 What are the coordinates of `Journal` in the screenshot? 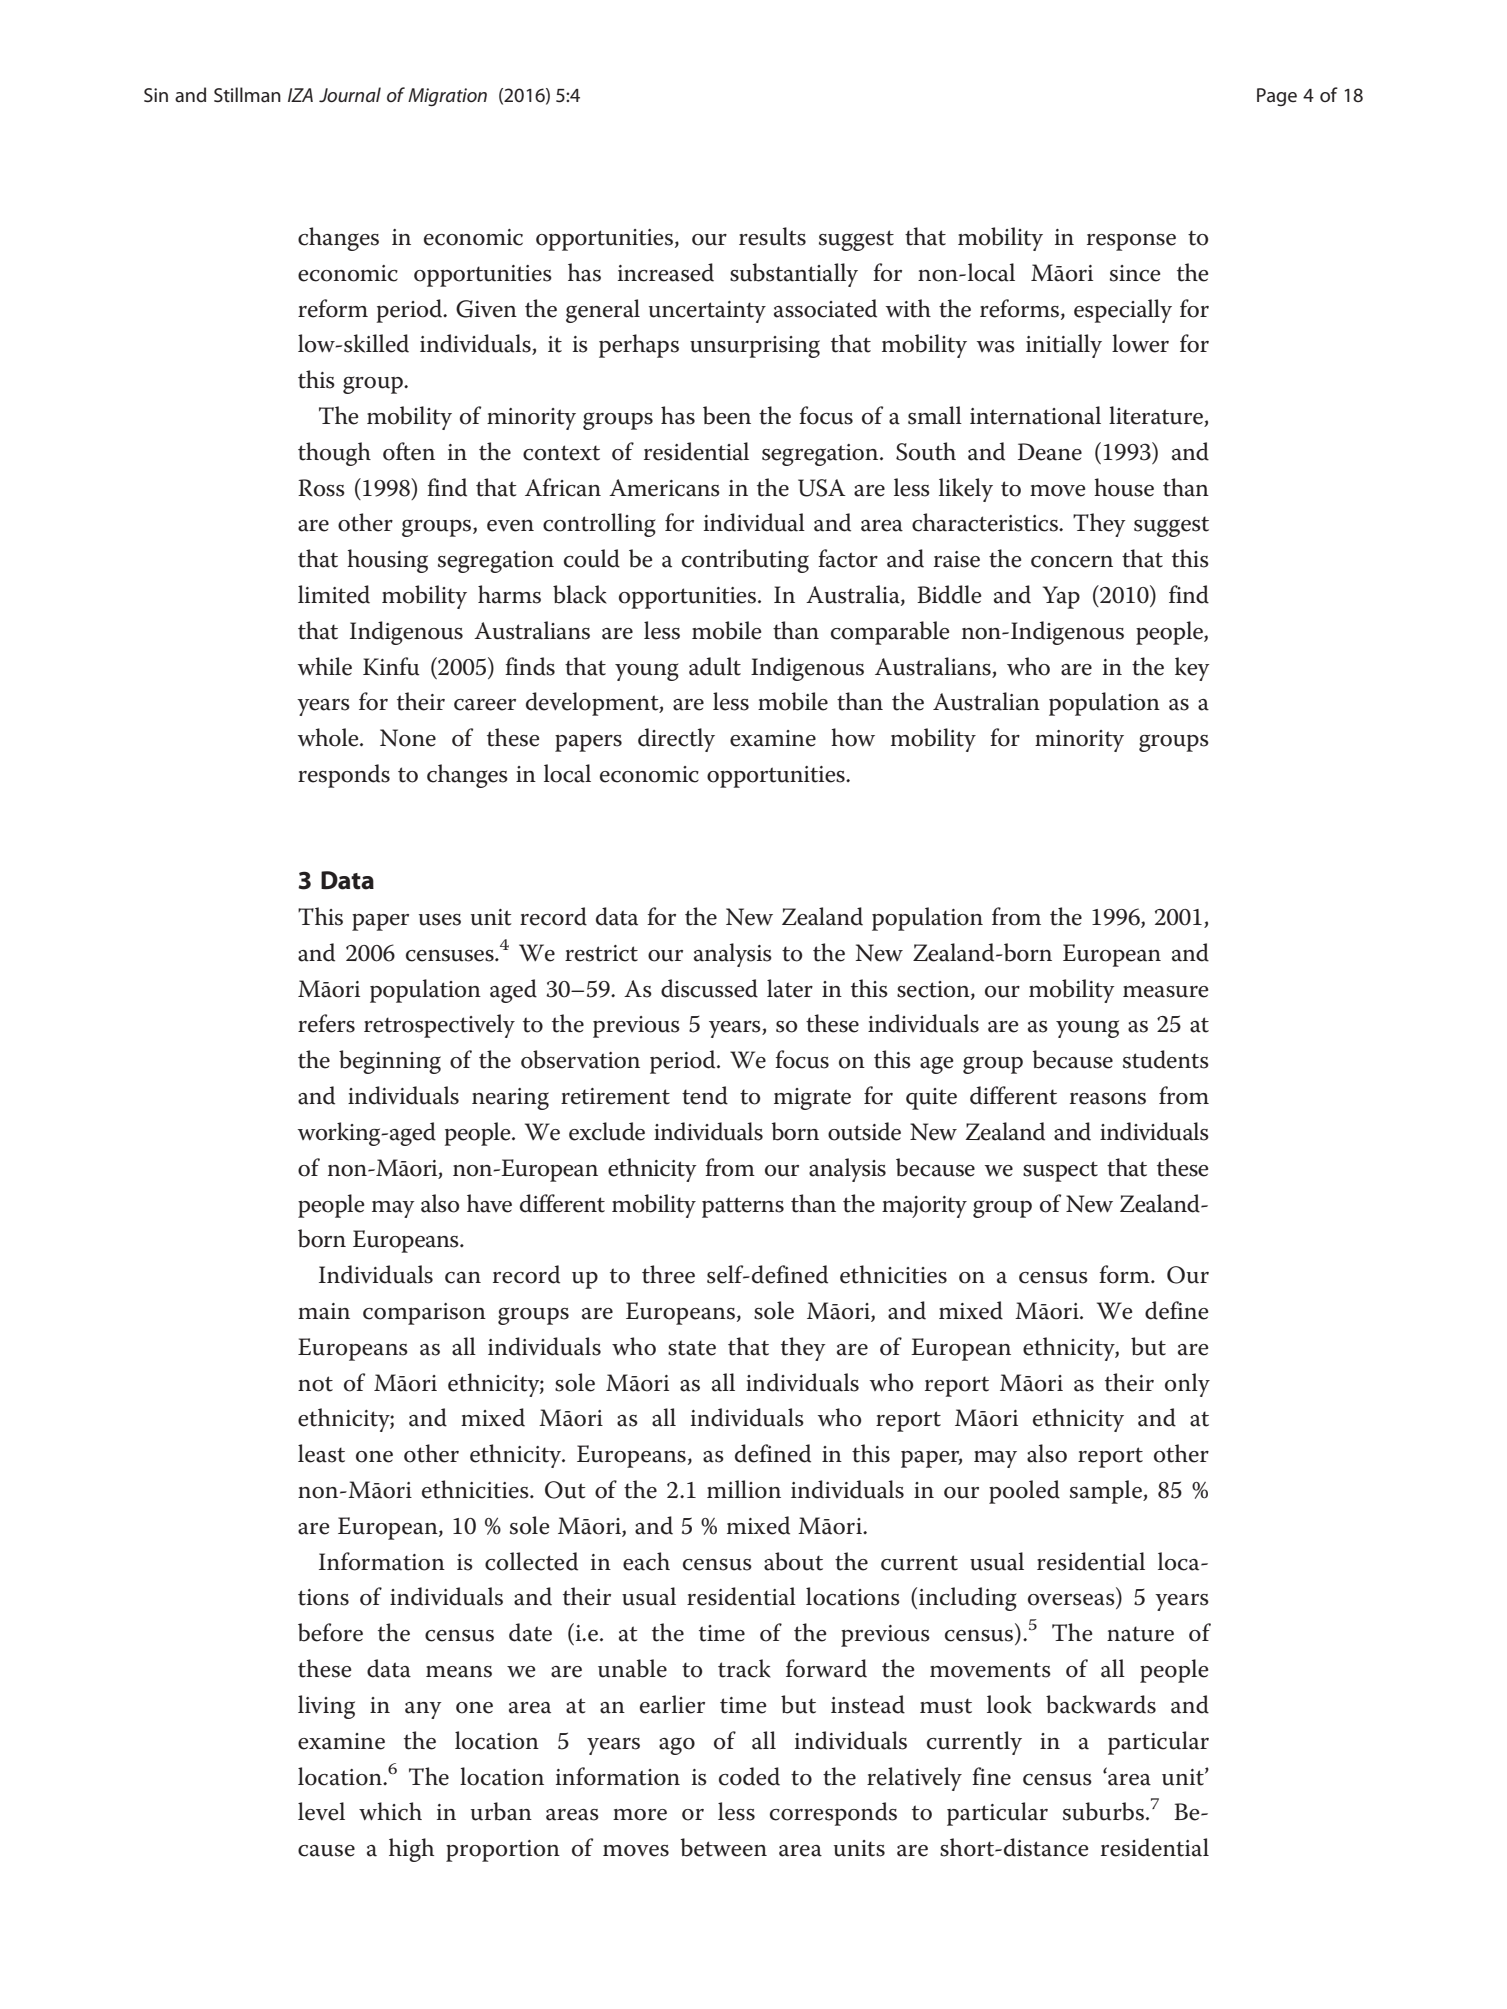 It's located at (350, 95).
